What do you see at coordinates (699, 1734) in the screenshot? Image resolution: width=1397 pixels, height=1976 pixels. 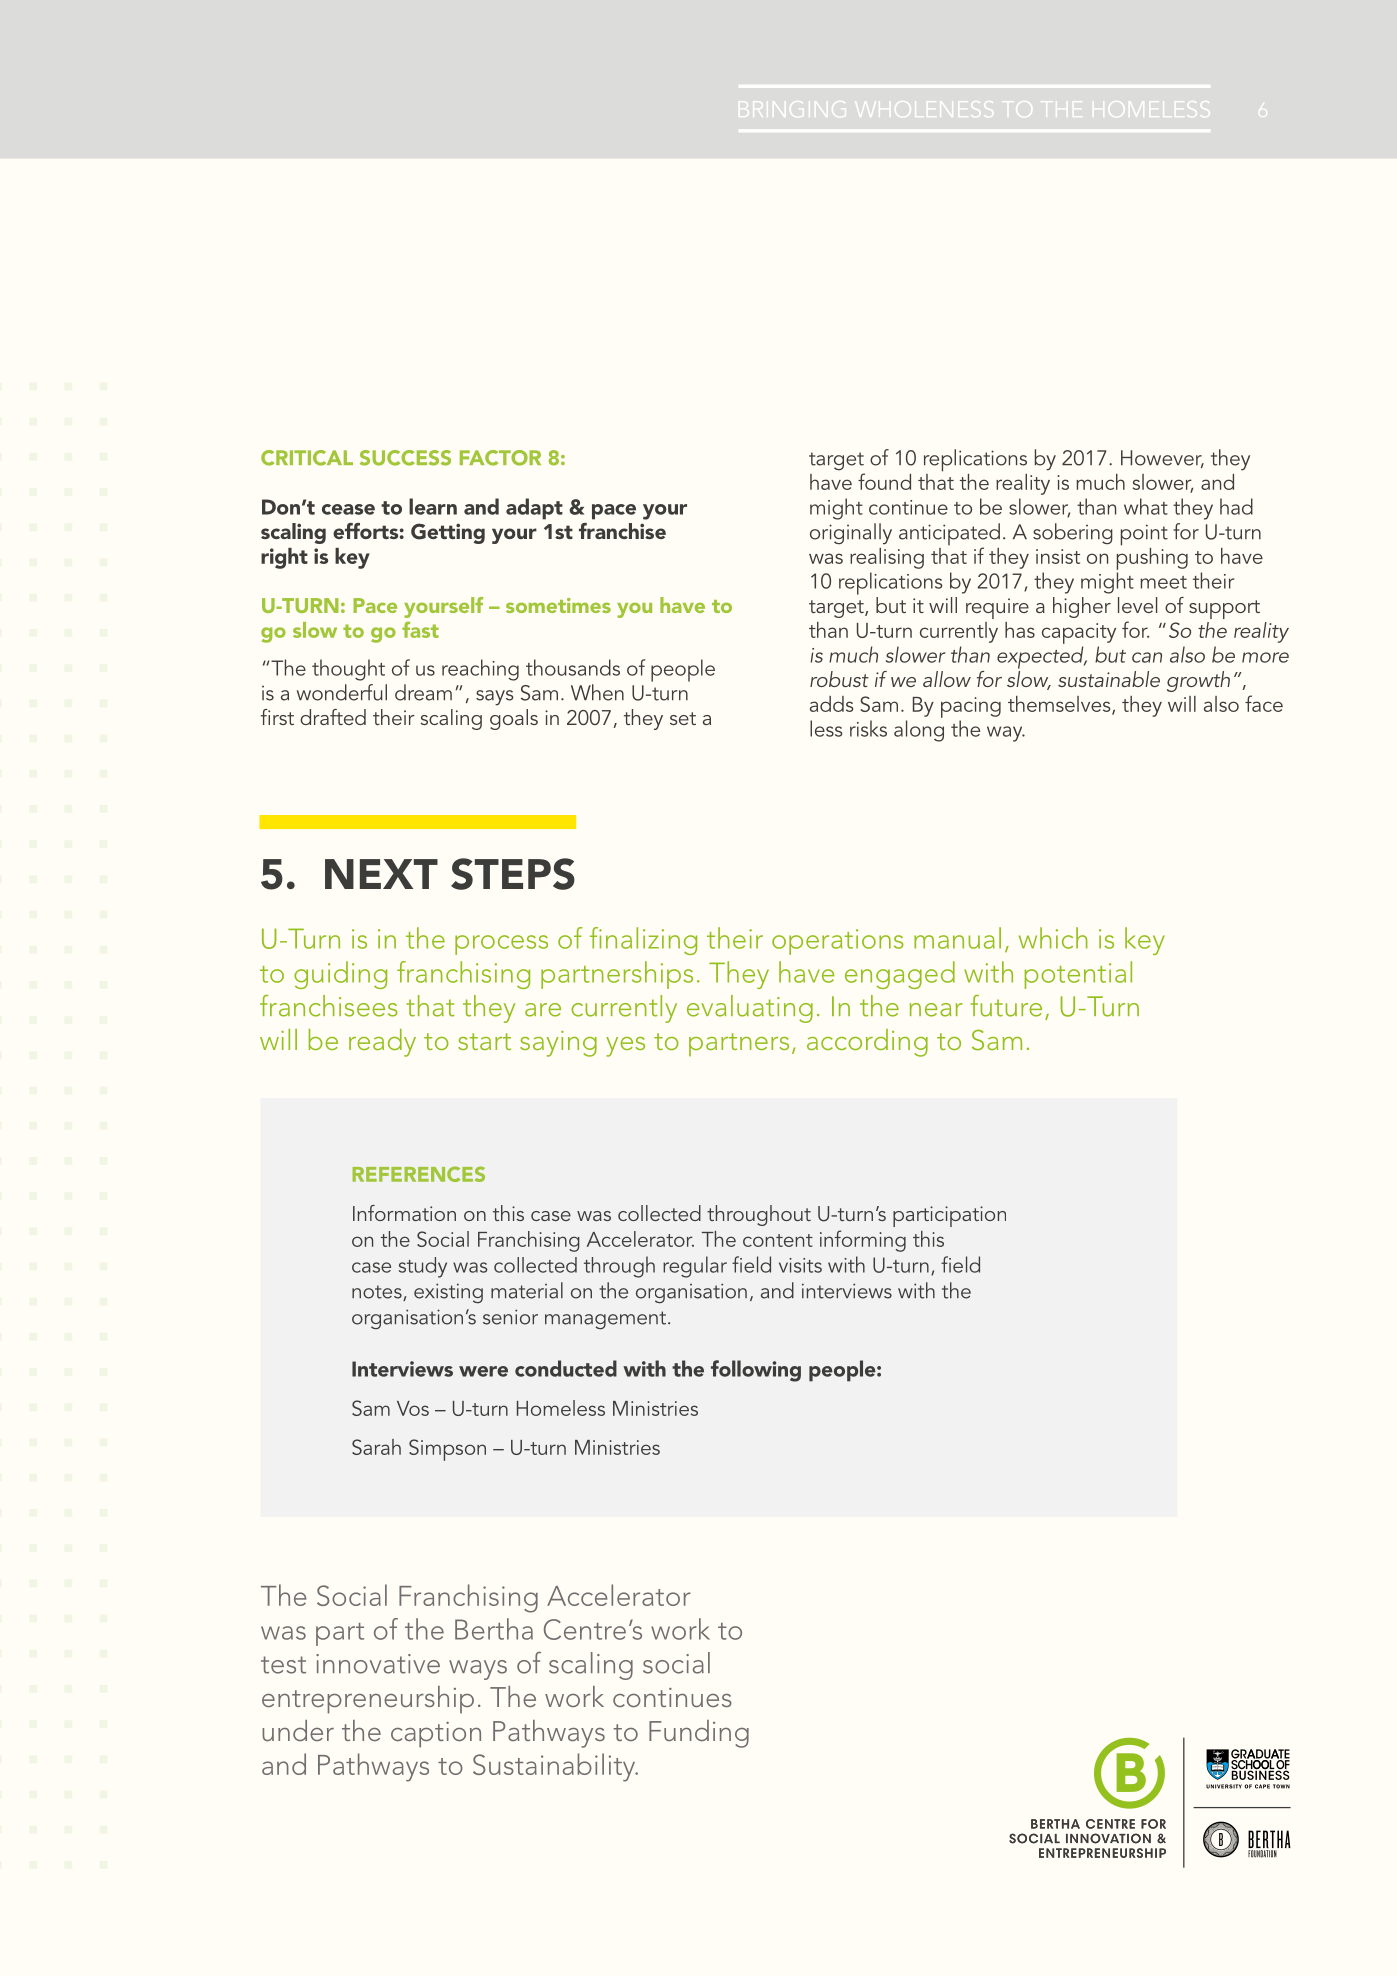 I see `Funding` at bounding box center [699, 1734].
